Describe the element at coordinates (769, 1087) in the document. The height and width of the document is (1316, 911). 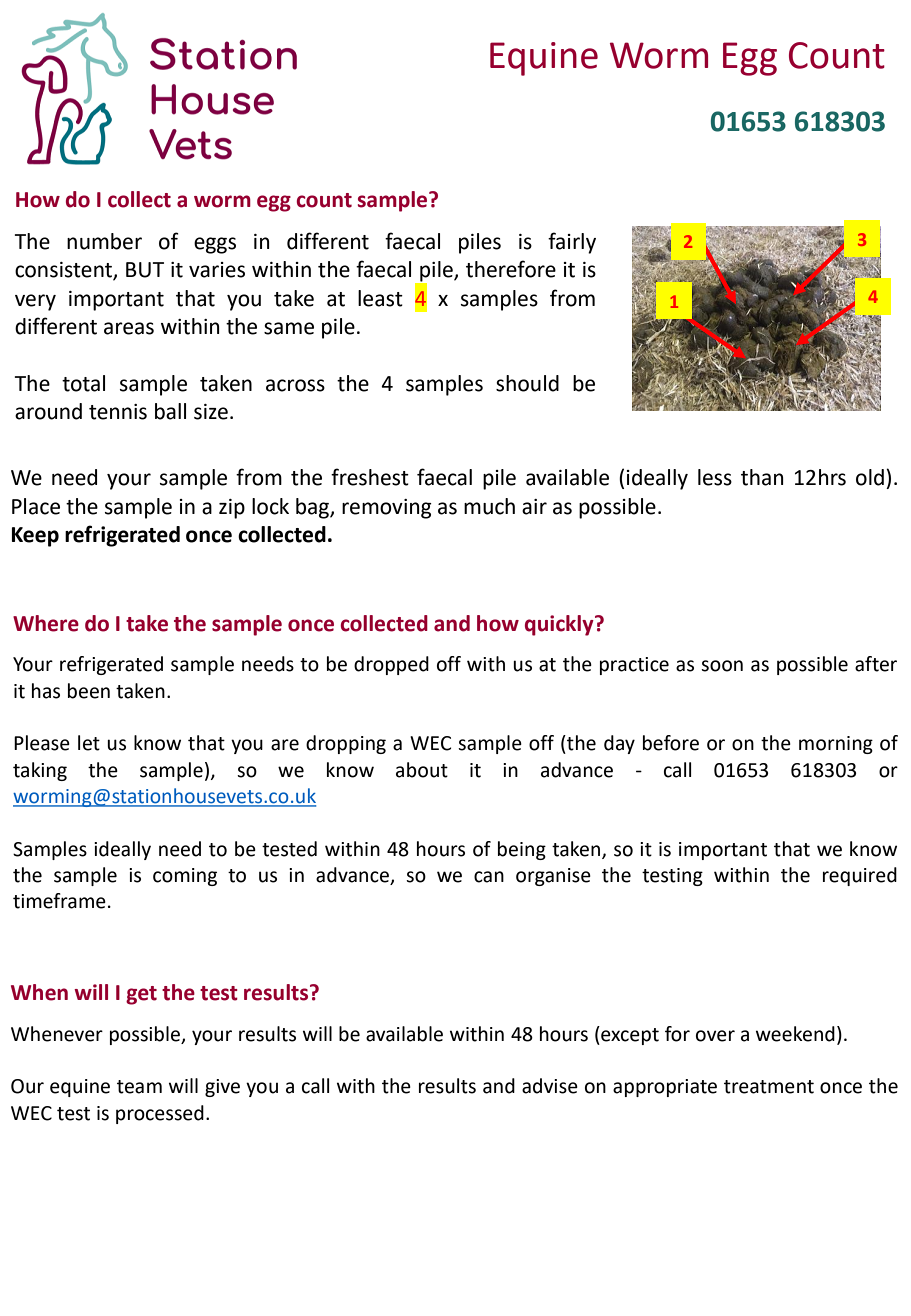
I see `treatment` at that location.
